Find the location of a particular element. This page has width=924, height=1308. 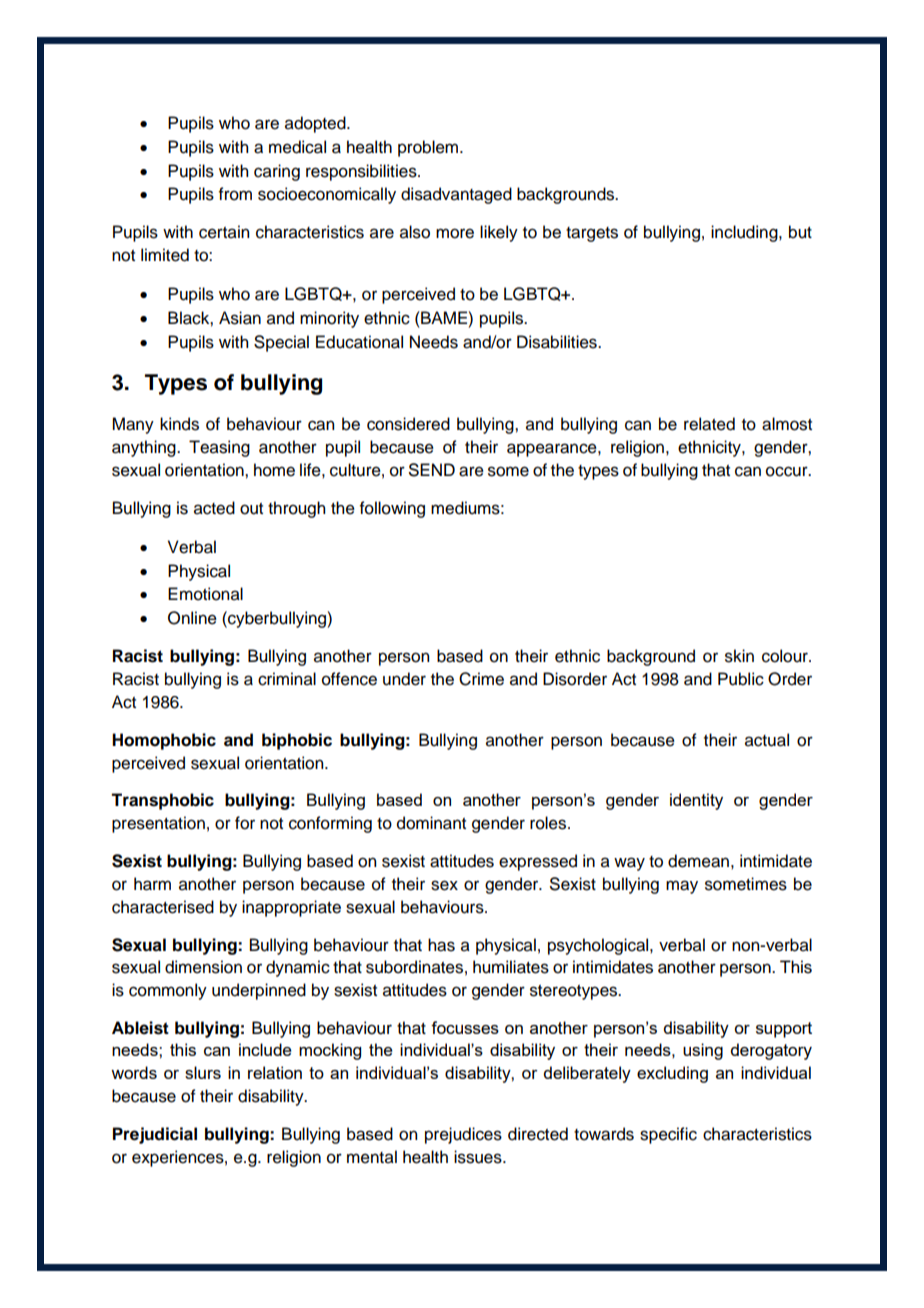

prejudices is located at coordinates (463, 1135).
